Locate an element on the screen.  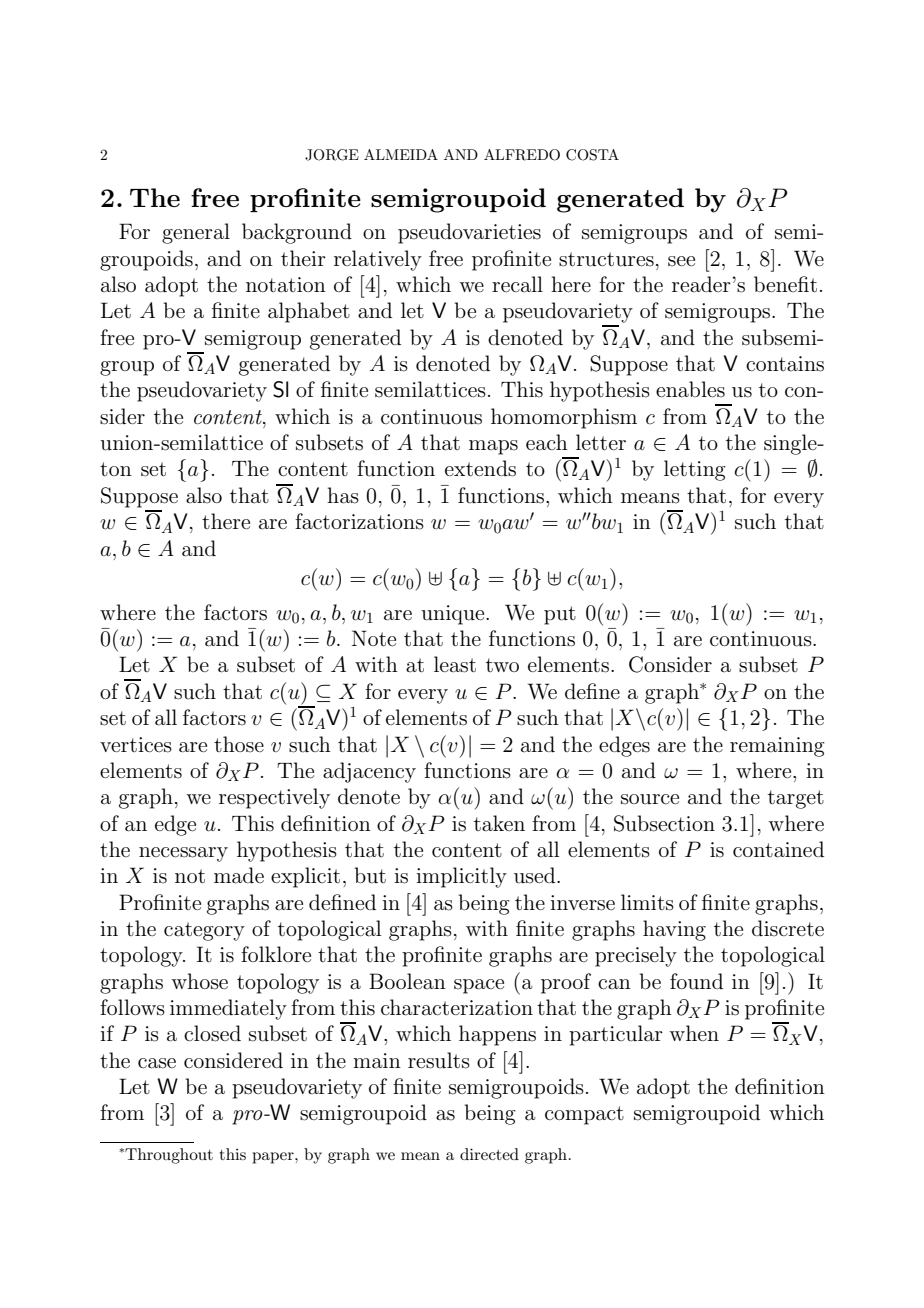
directed is located at coordinates (489, 1154).
